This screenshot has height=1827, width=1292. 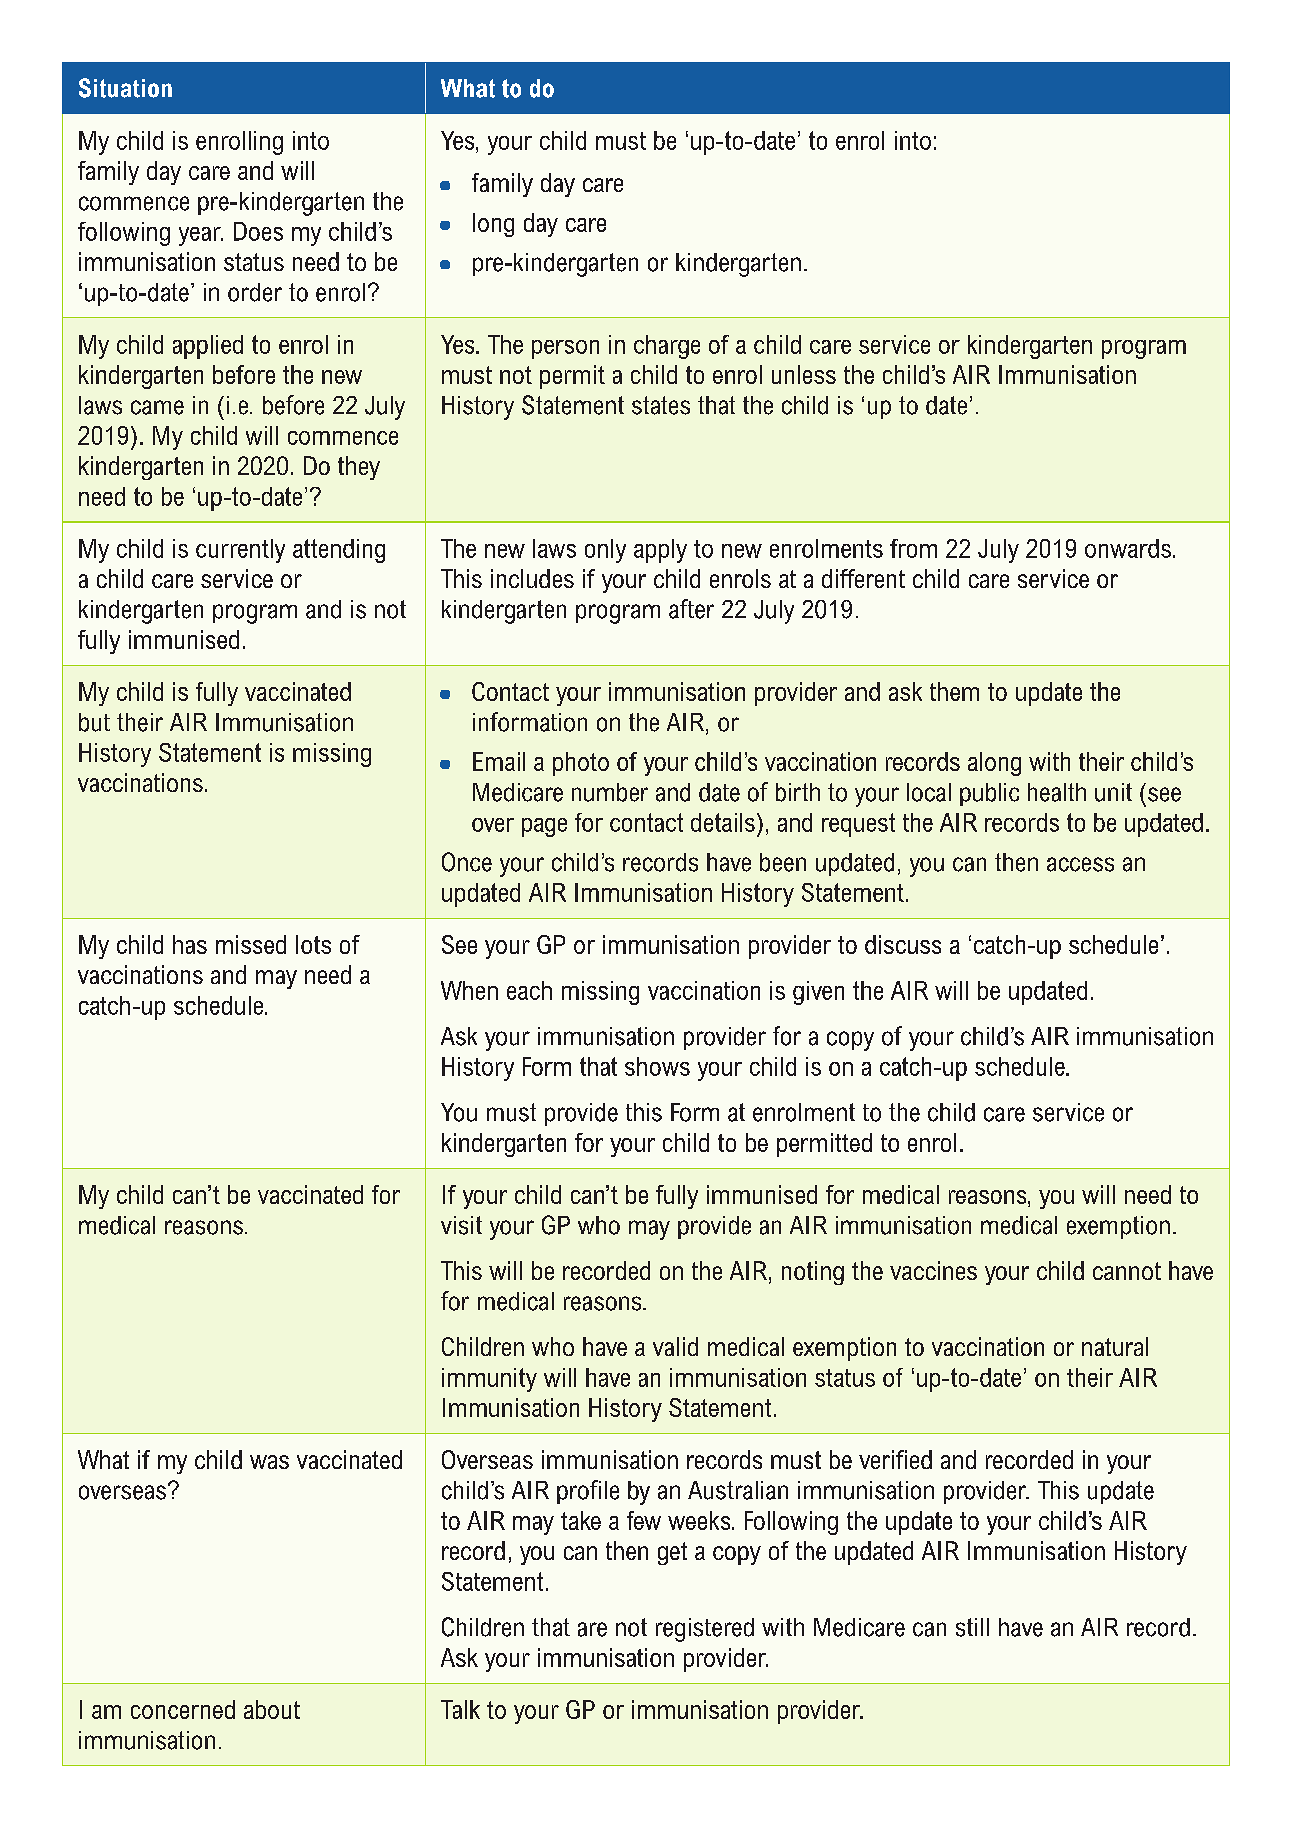 What do you see at coordinates (272, 1709) in the screenshot?
I see `about` at bounding box center [272, 1709].
